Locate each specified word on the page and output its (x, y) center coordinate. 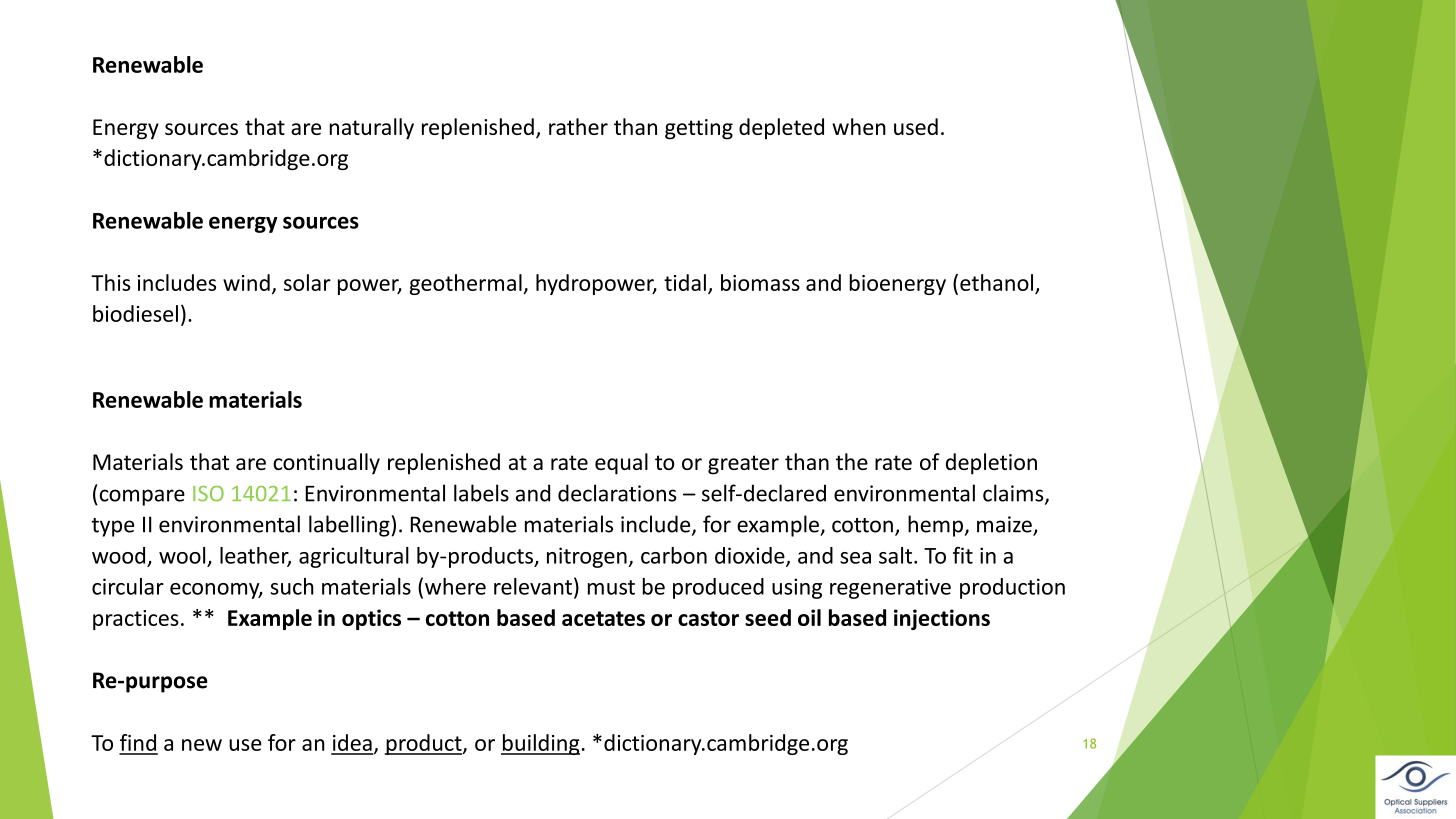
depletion (991, 464)
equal (621, 464)
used (916, 126)
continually (326, 464)
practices (136, 620)
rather (578, 126)
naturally (371, 129)
